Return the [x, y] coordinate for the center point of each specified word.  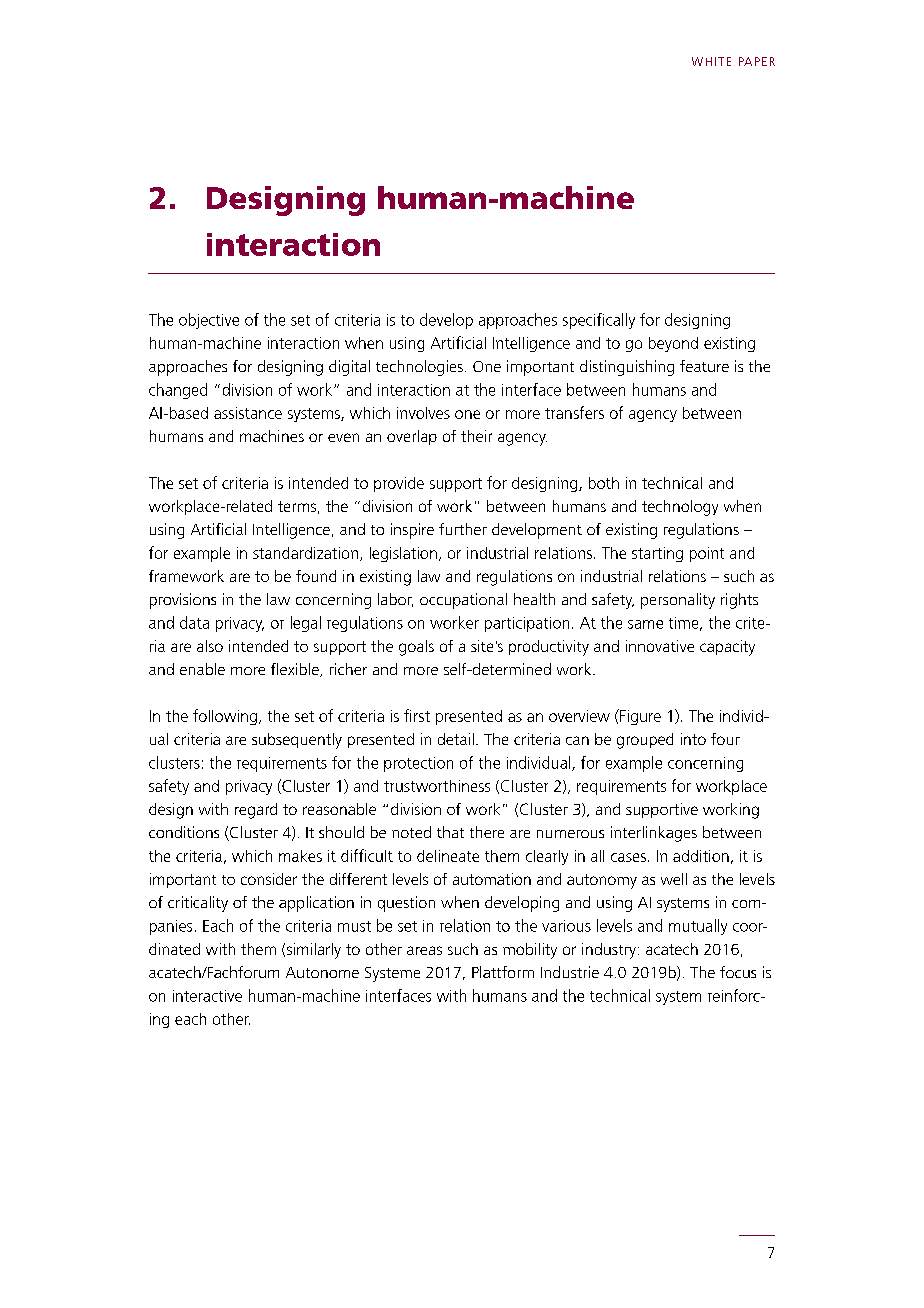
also [210, 646]
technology [680, 508]
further [463, 529]
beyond [673, 344]
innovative [660, 646]
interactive [207, 996]
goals [416, 648]
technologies [419, 368]
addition [701, 856]
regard [256, 811]
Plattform [503, 972]
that [450, 832]
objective [209, 321]
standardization [305, 553]
